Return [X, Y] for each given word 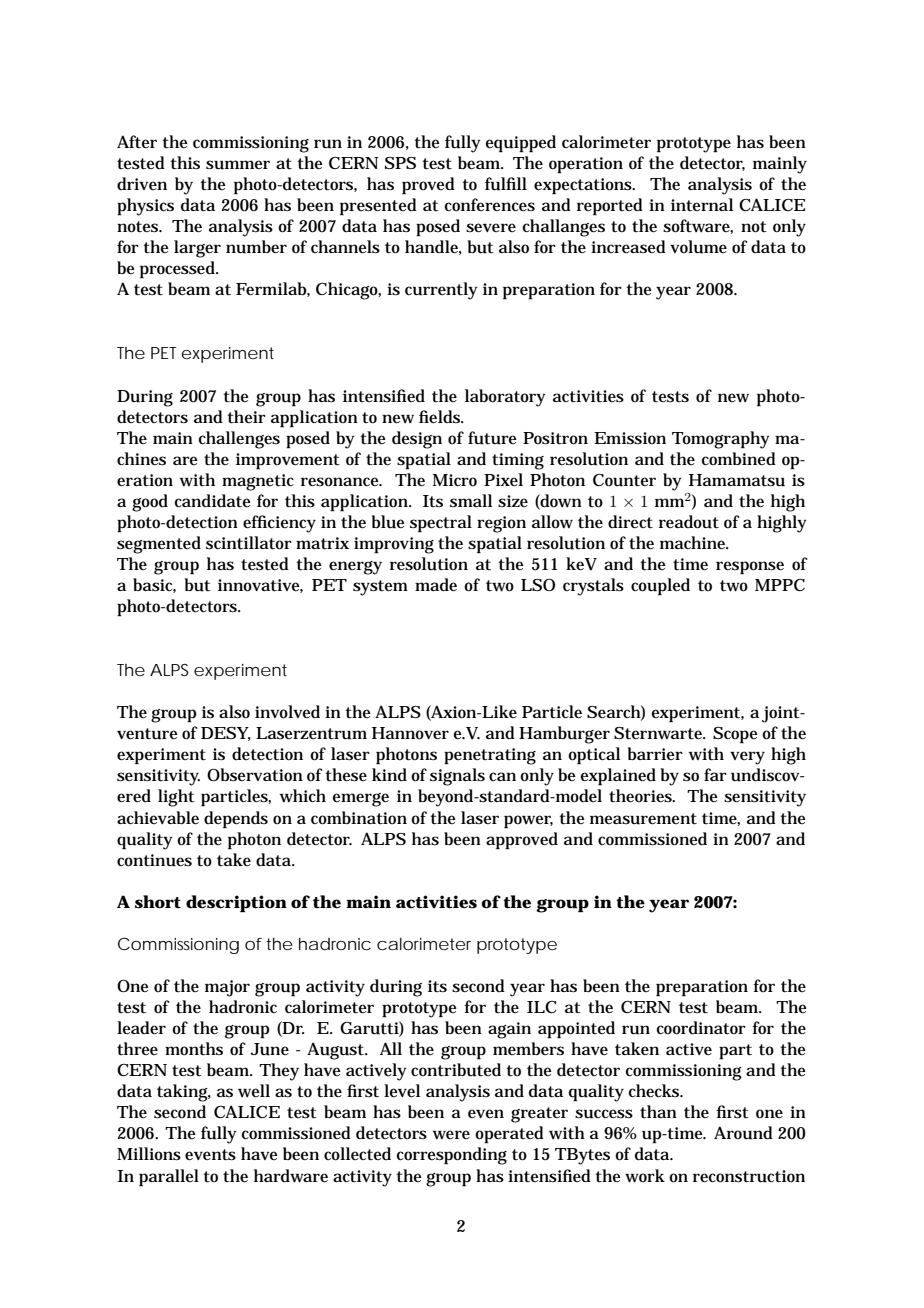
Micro [455, 480]
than [658, 1111]
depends [236, 820]
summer [238, 165]
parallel [169, 1178]
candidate [212, 501]
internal [702, 204]
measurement [643, 819]
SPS [400, 163]
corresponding [451, 1156]
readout [689, 522]
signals [457, 777]
